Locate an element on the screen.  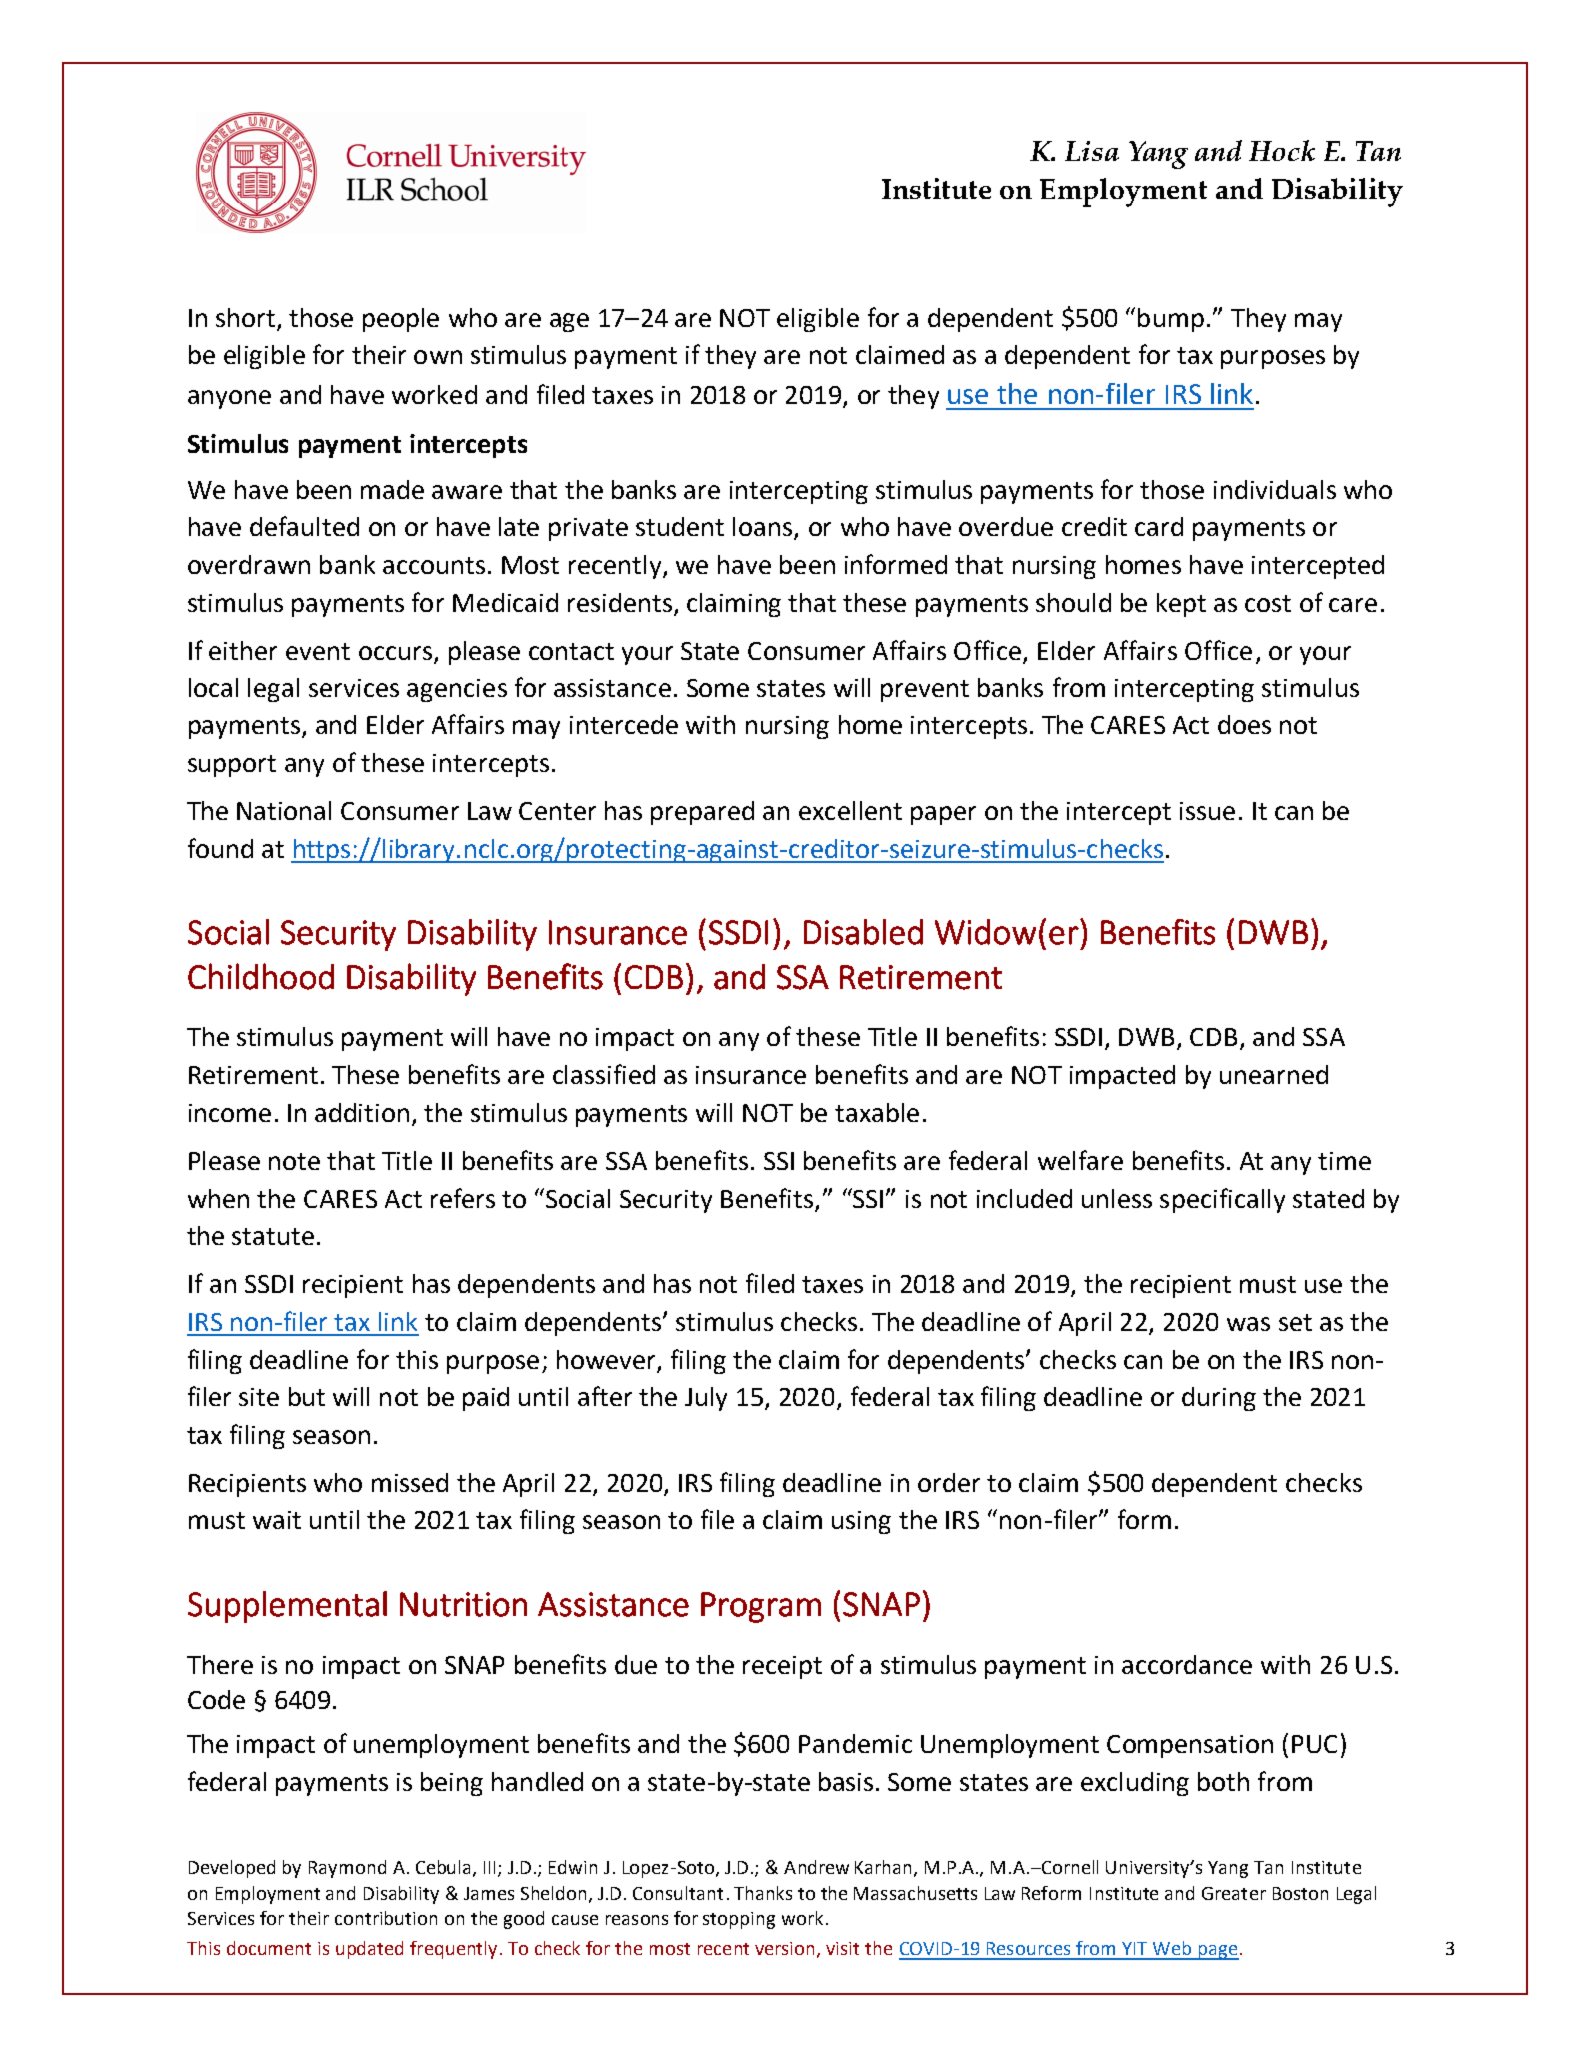
loans is located at coordinates (764, 528).
